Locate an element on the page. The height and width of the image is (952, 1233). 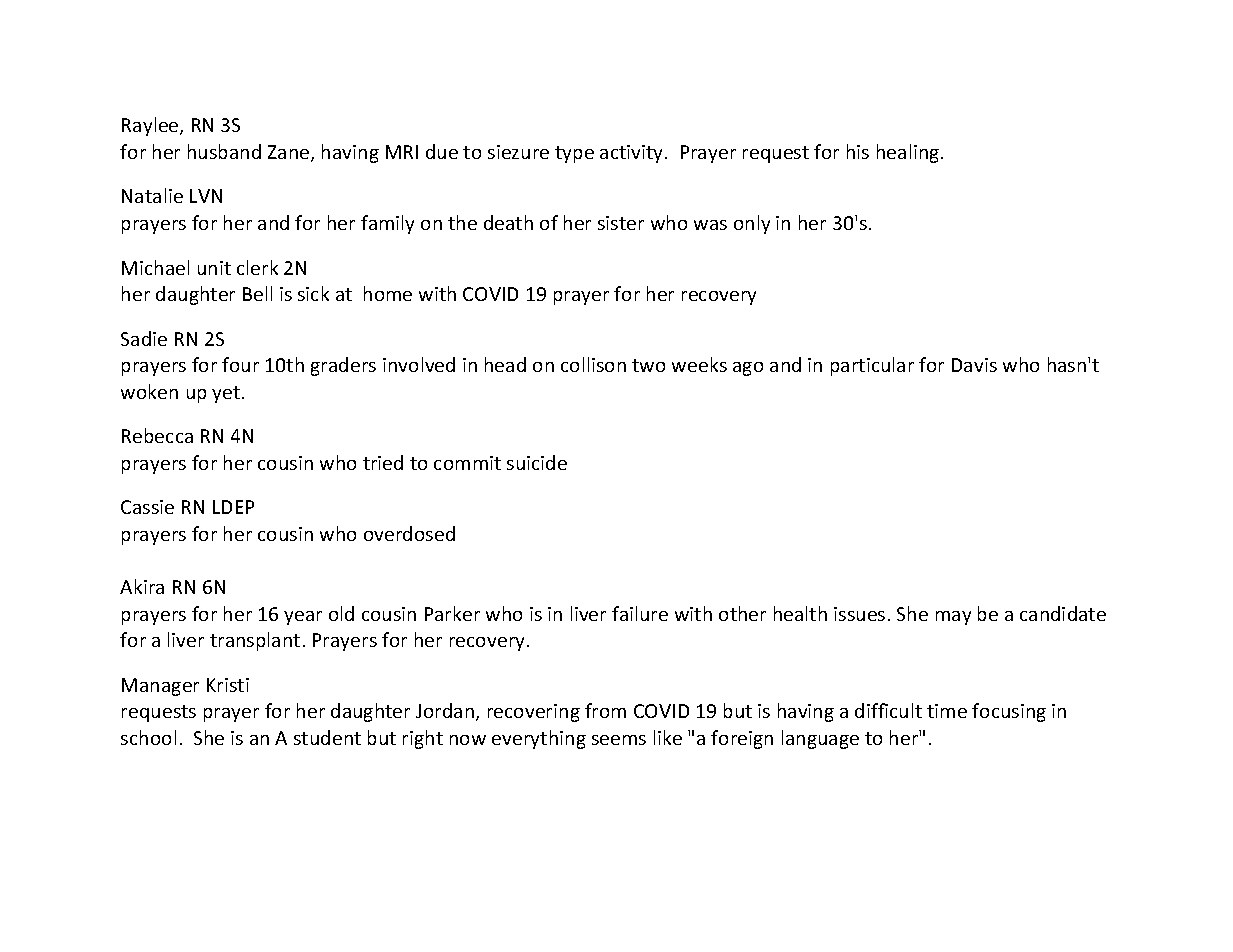
Rebecca is located at coordinates (157, 435).
